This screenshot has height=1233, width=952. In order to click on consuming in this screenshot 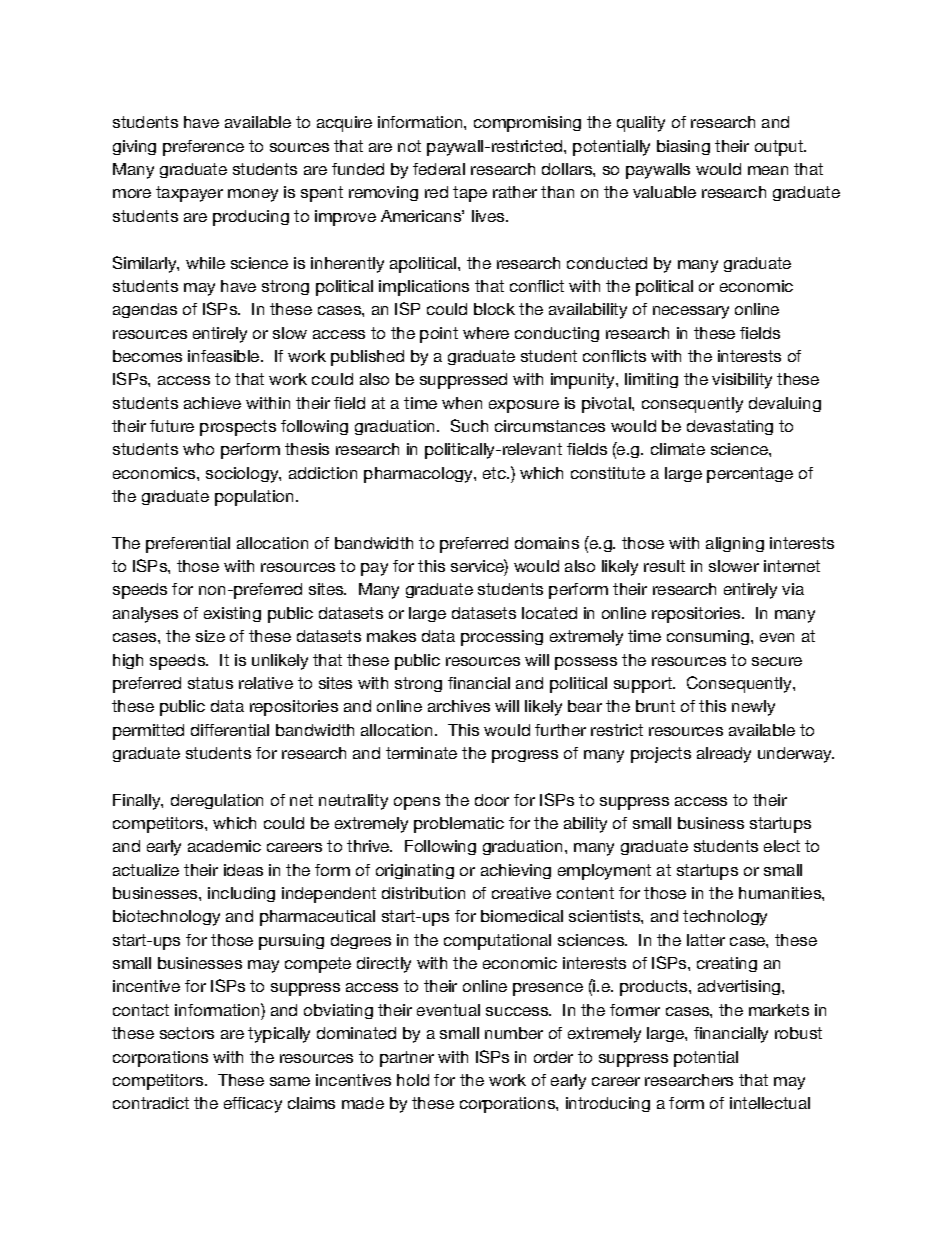, I will do `click(708, 637)`.
